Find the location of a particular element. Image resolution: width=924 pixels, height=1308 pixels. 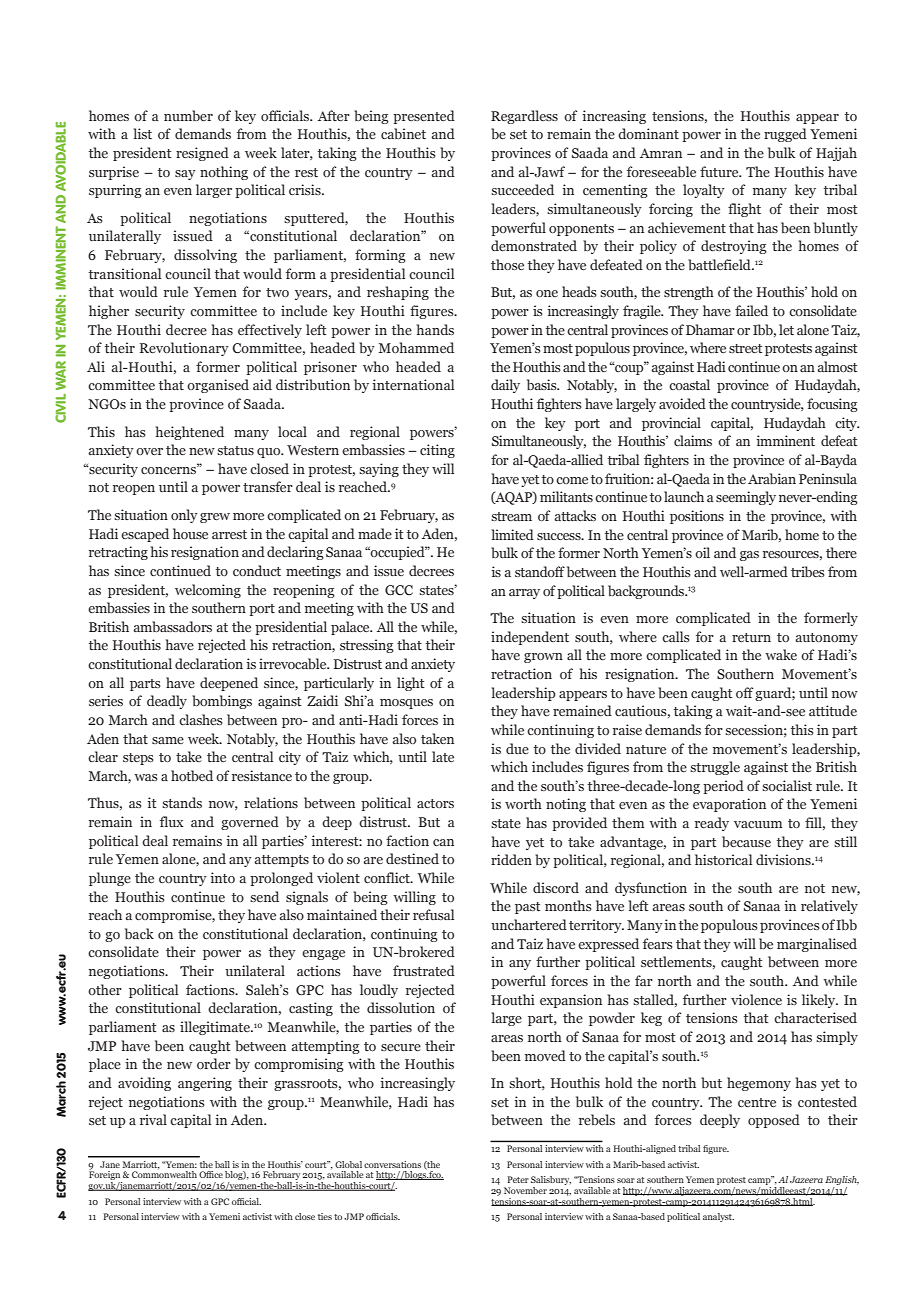

heightened is located at coordinates (190, 433).
